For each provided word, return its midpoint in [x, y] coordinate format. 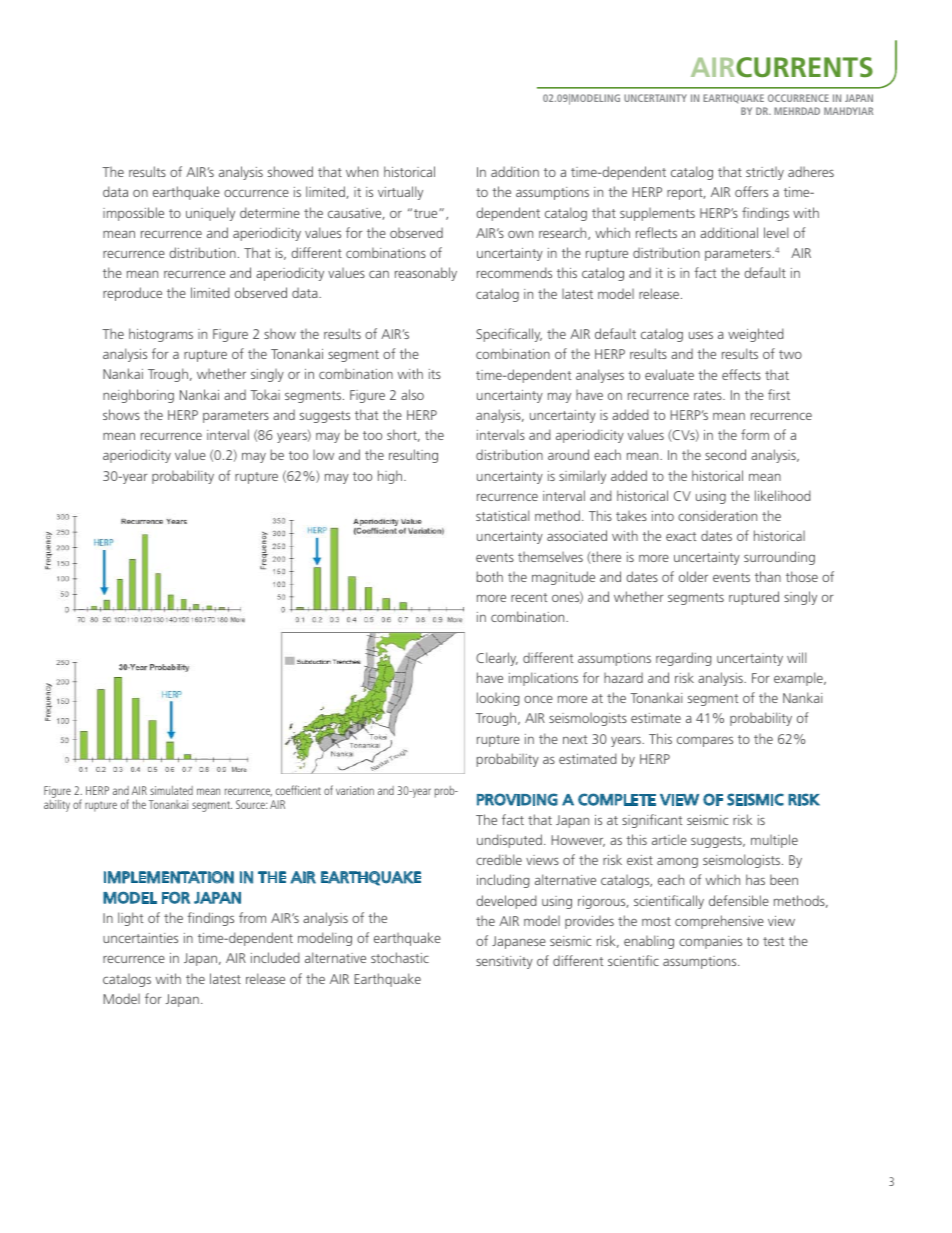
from [252, 917]
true [427, 213]
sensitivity [504, 962]
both [490, 576]
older [693, 576]
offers [751, 191]
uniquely [210, 214]
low [323, 455]
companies [710, 942]
